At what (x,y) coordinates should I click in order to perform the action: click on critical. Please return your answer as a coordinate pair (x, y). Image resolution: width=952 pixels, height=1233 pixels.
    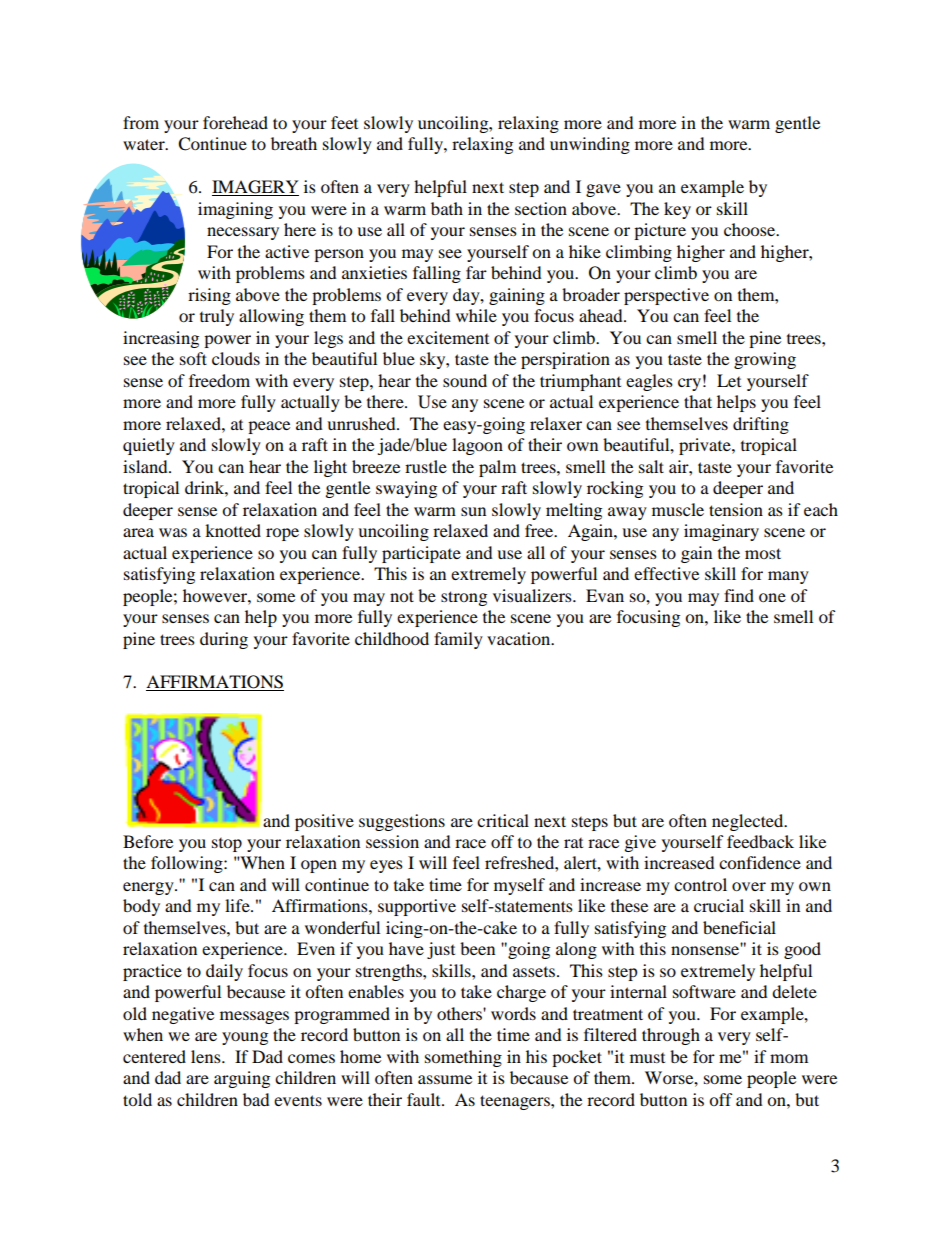
    Looking at the image, I should click on (503, 820).
